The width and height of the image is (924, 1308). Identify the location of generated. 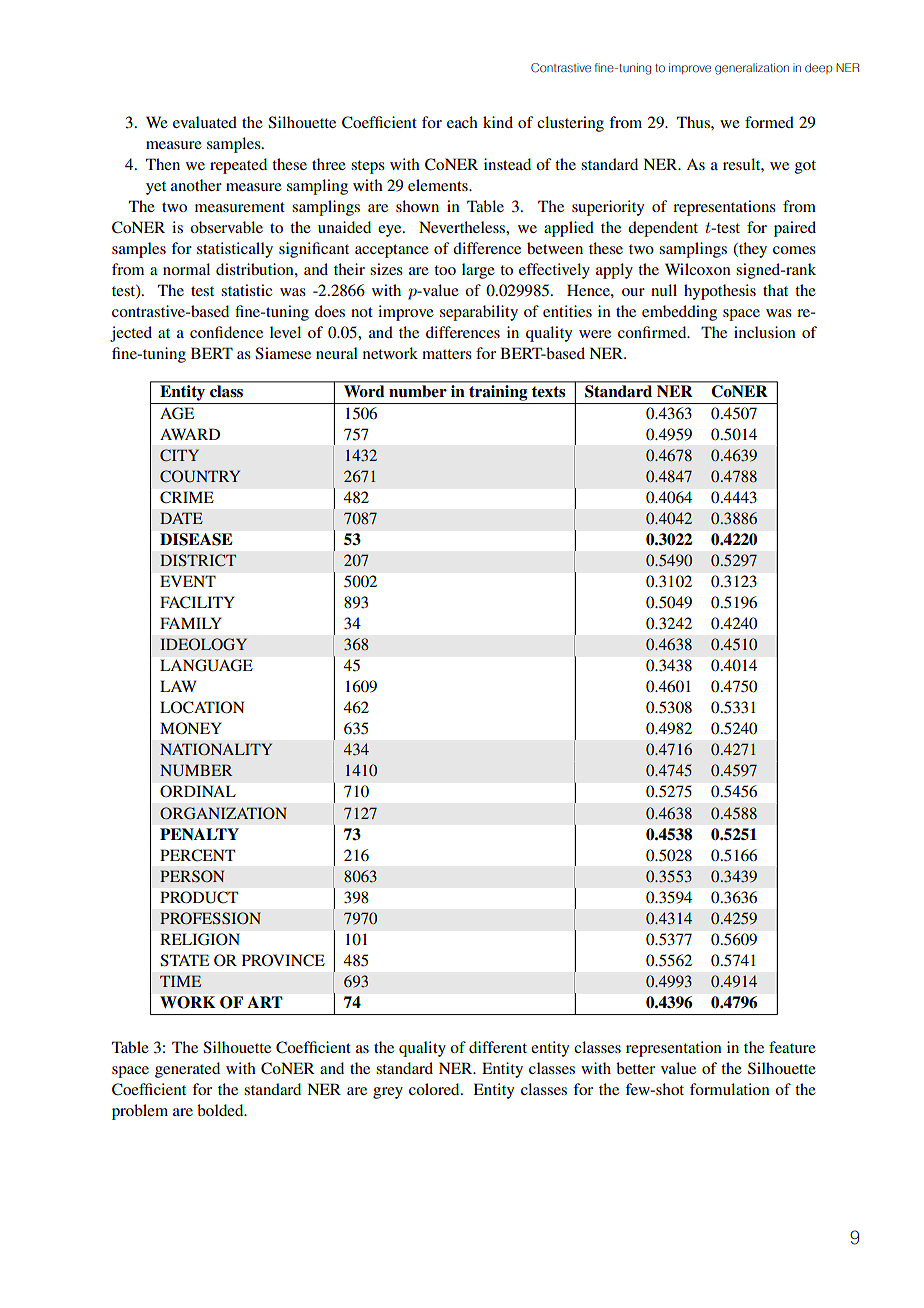
(187, 1070).
